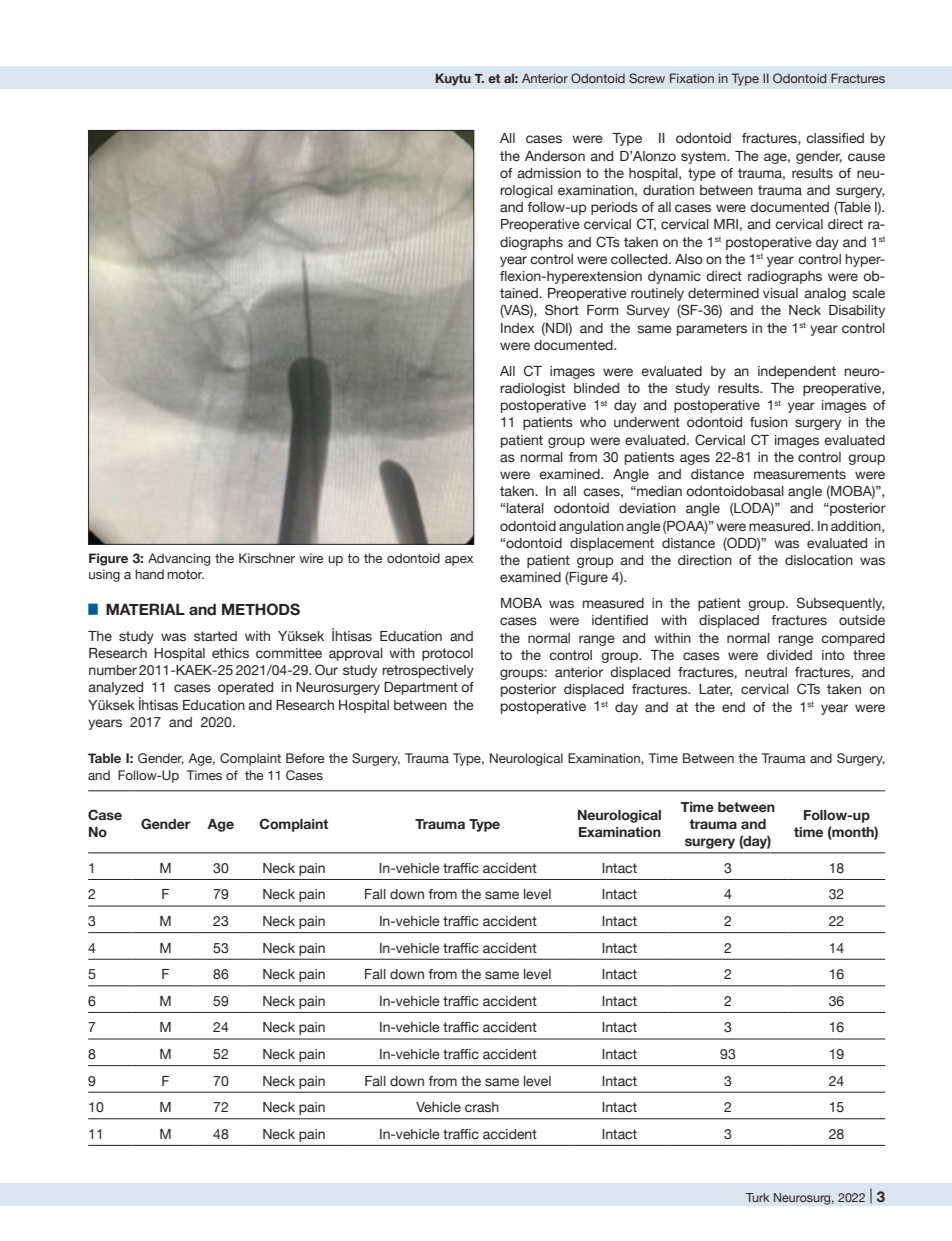 Image resolution: width=952 pixels, height=1241 pixels. I want to click on crash, so click(482, 1107).
